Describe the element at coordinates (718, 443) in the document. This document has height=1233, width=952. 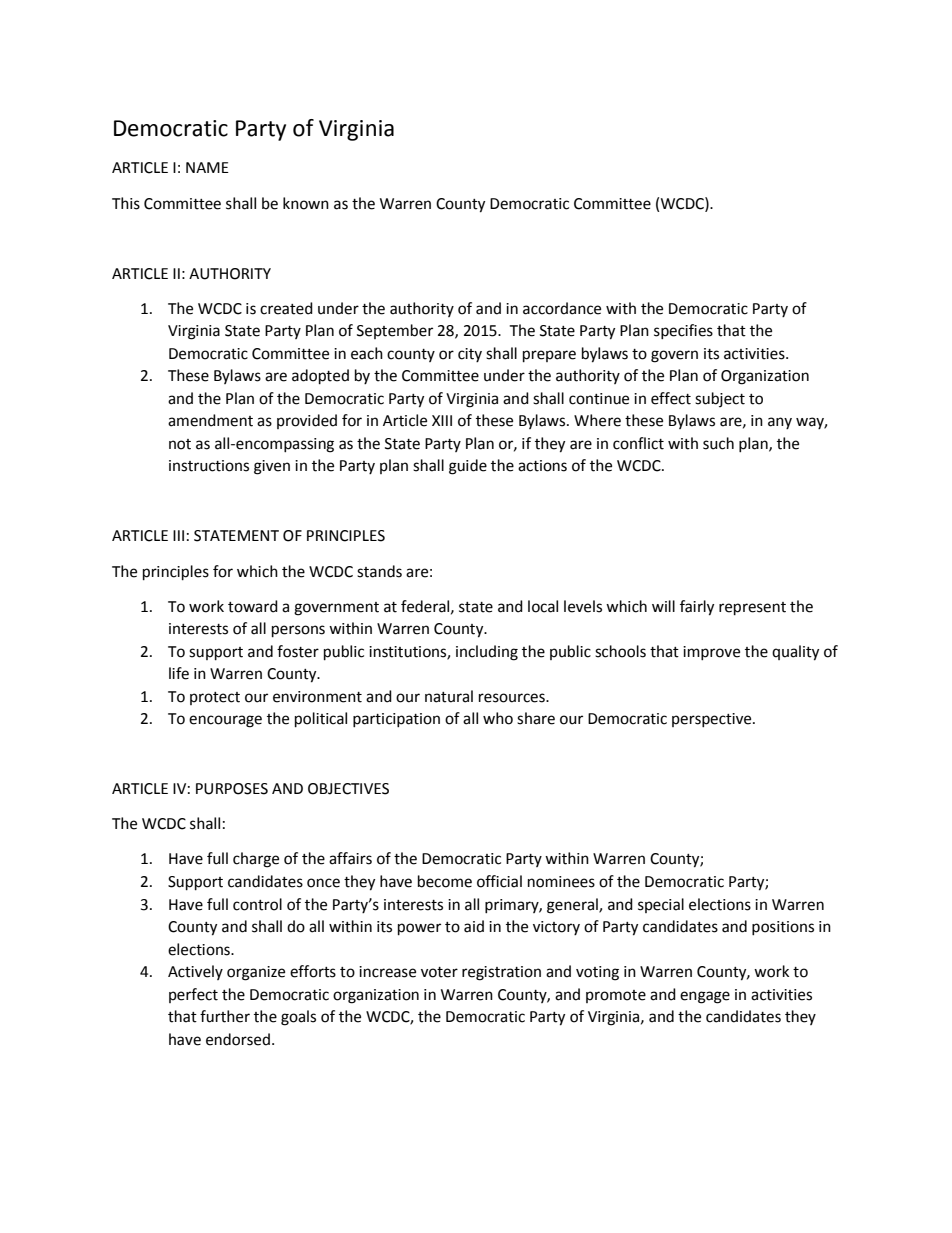
I see `such` at that location.
